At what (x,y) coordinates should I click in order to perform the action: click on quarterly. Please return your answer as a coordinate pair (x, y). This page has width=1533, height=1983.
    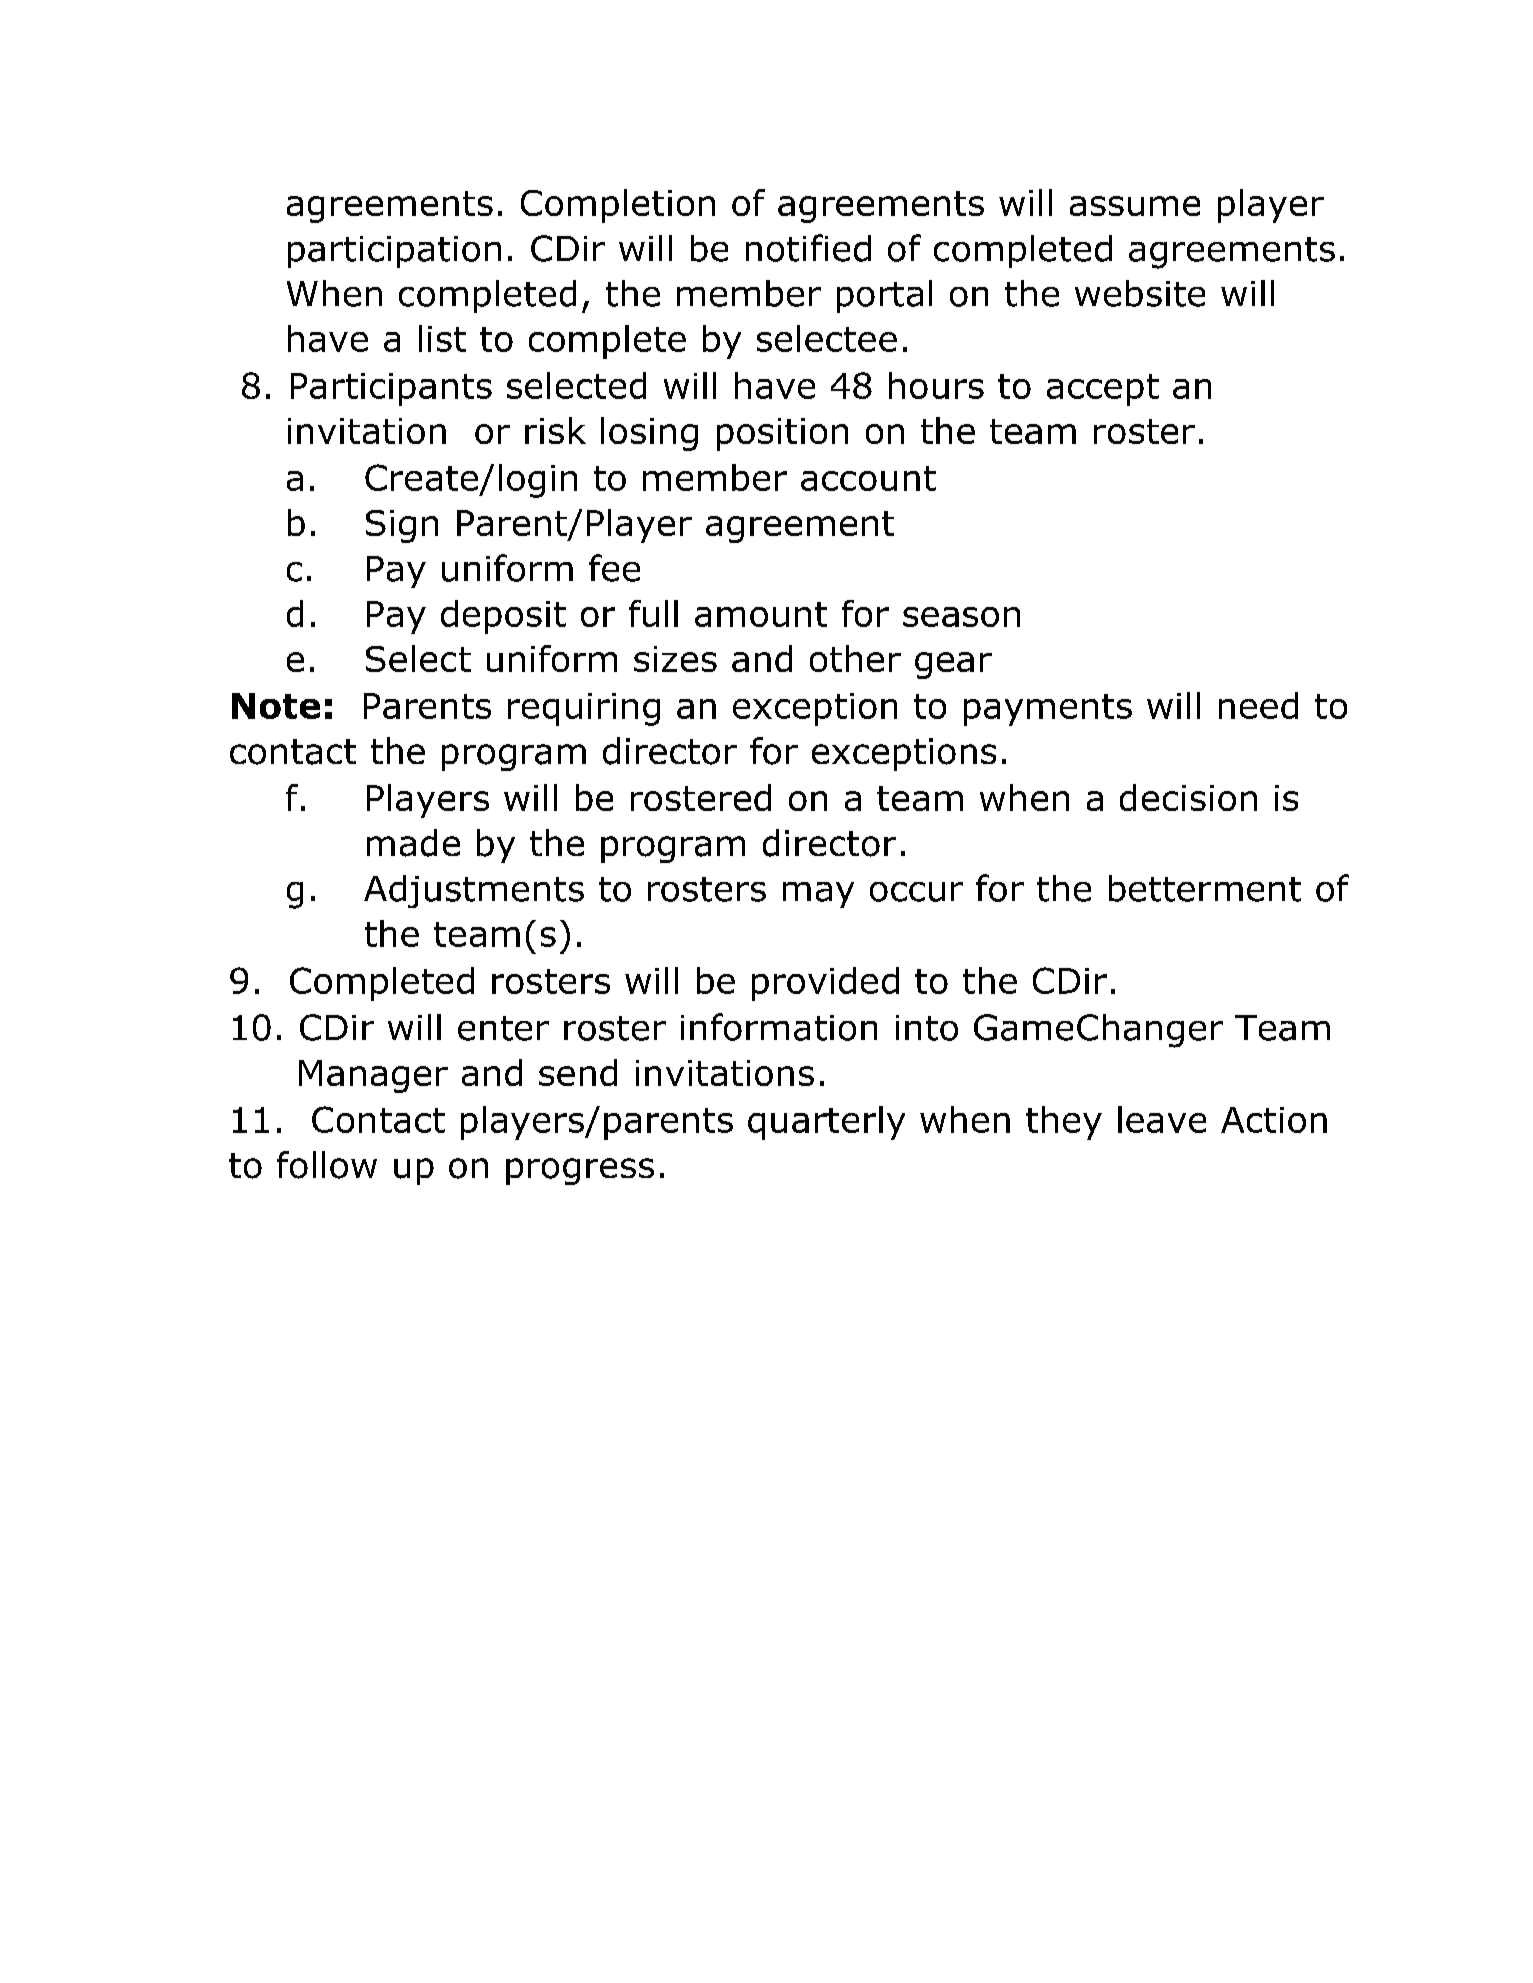
    Looking at the image, I should click on (826, 1123).
